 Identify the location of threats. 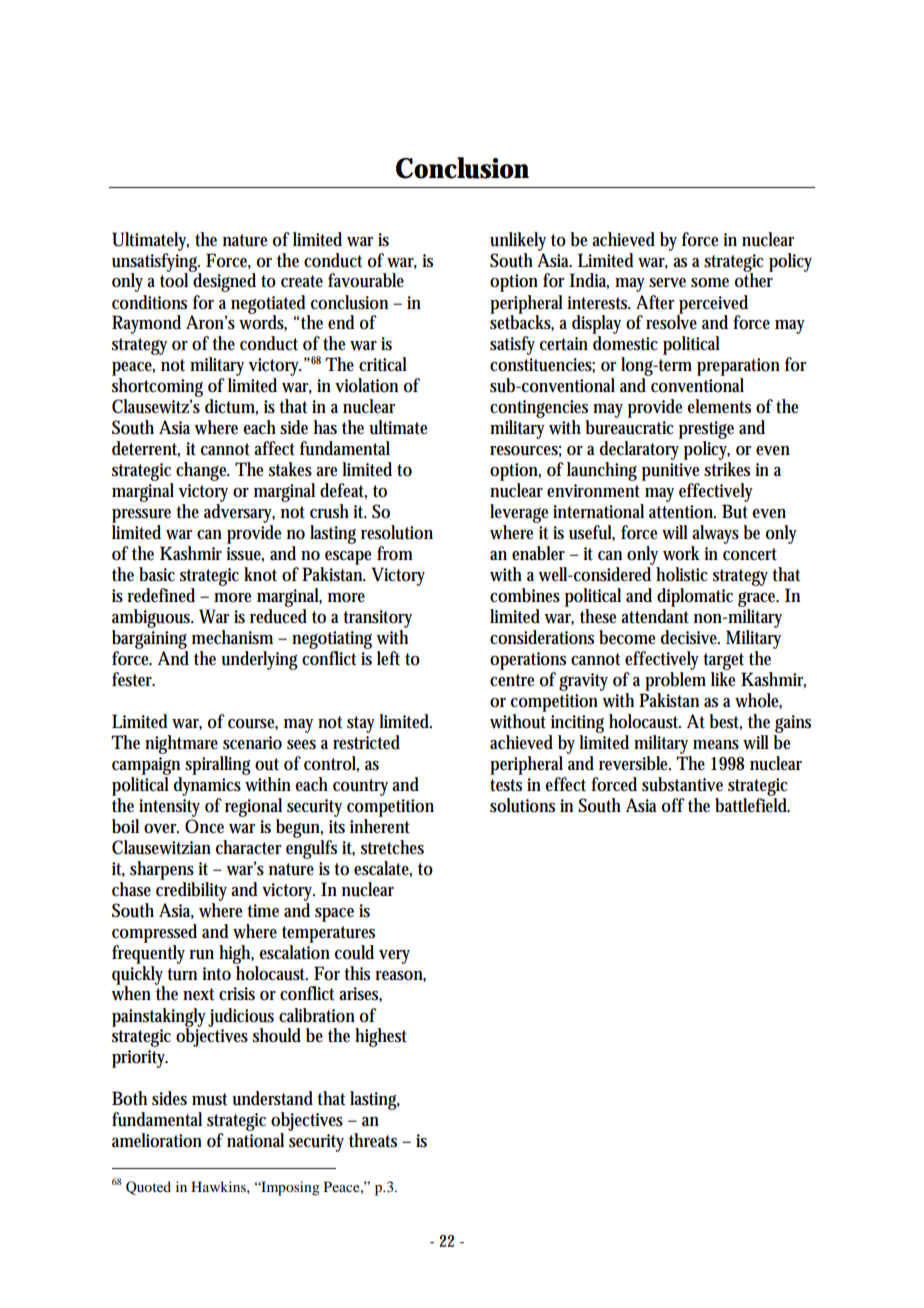
(373, 1140).
